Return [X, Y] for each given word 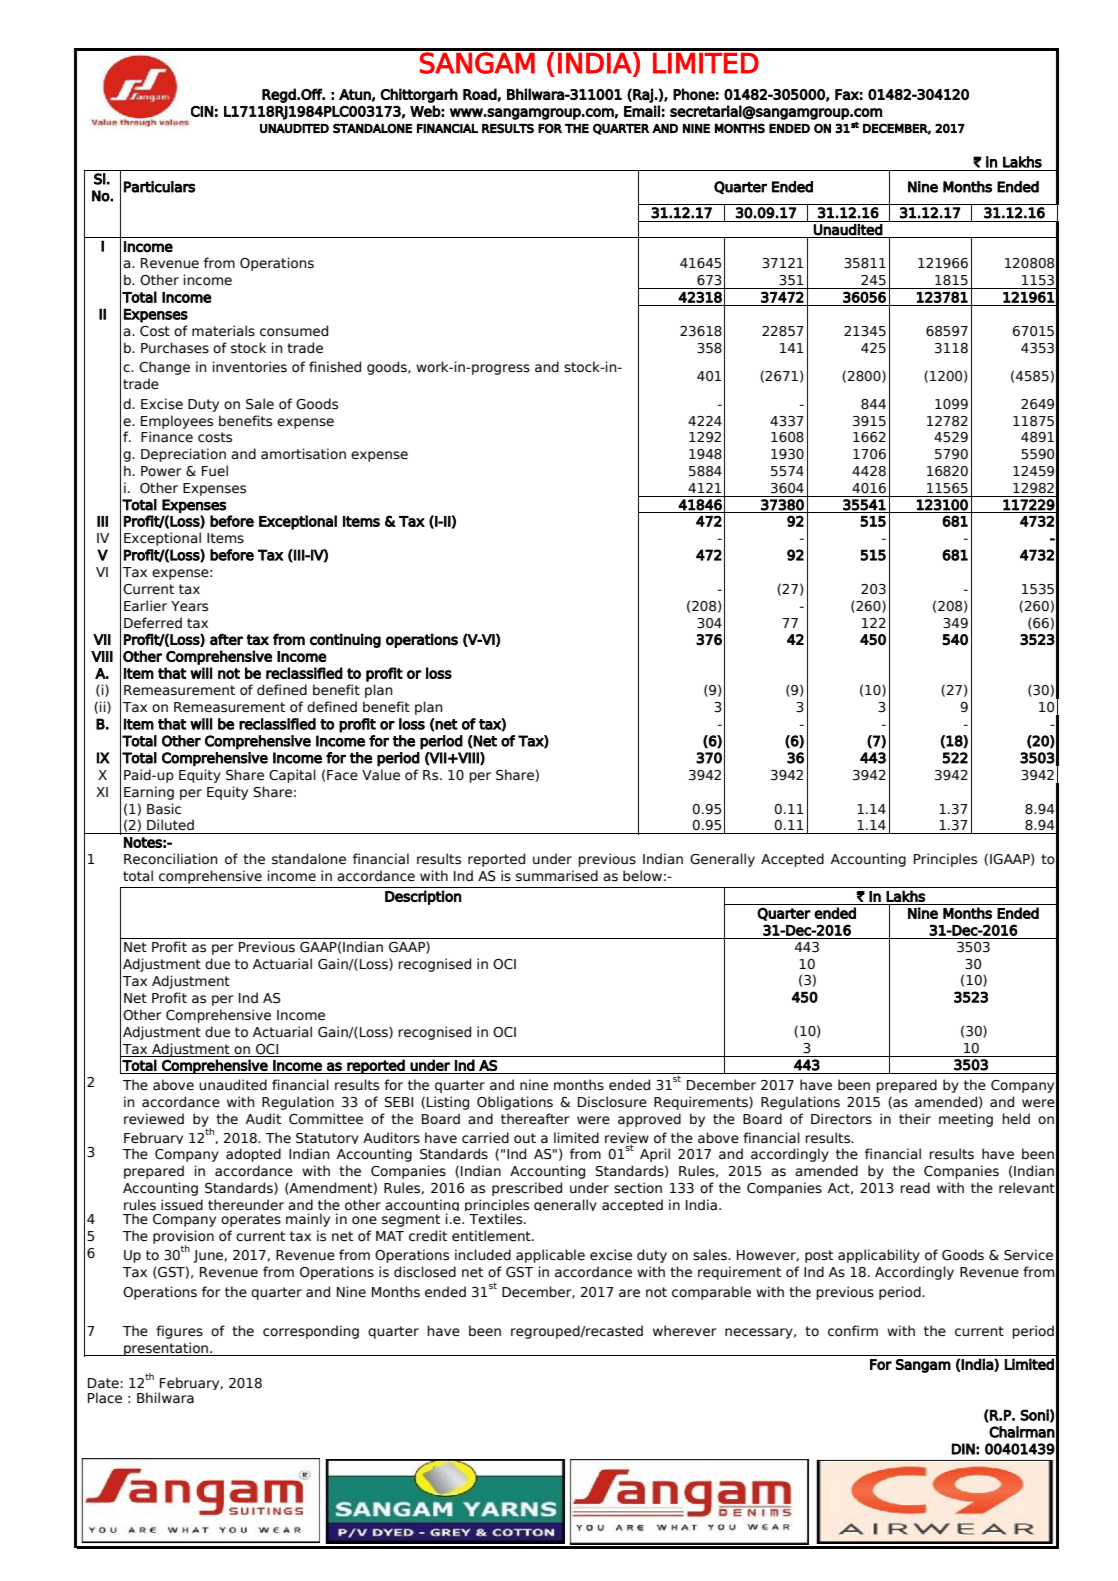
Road [480, 94]
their [915, 1119]
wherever [684, 1331]
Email [642, 111]
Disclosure [612, 1102]
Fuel [215, 471]
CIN [202, 111]
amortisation [303, 454]
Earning [149, 793]
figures [179, 1332]
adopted [253, 1155]
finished [335, 367]
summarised [557, 876]
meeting [966, 1120]
